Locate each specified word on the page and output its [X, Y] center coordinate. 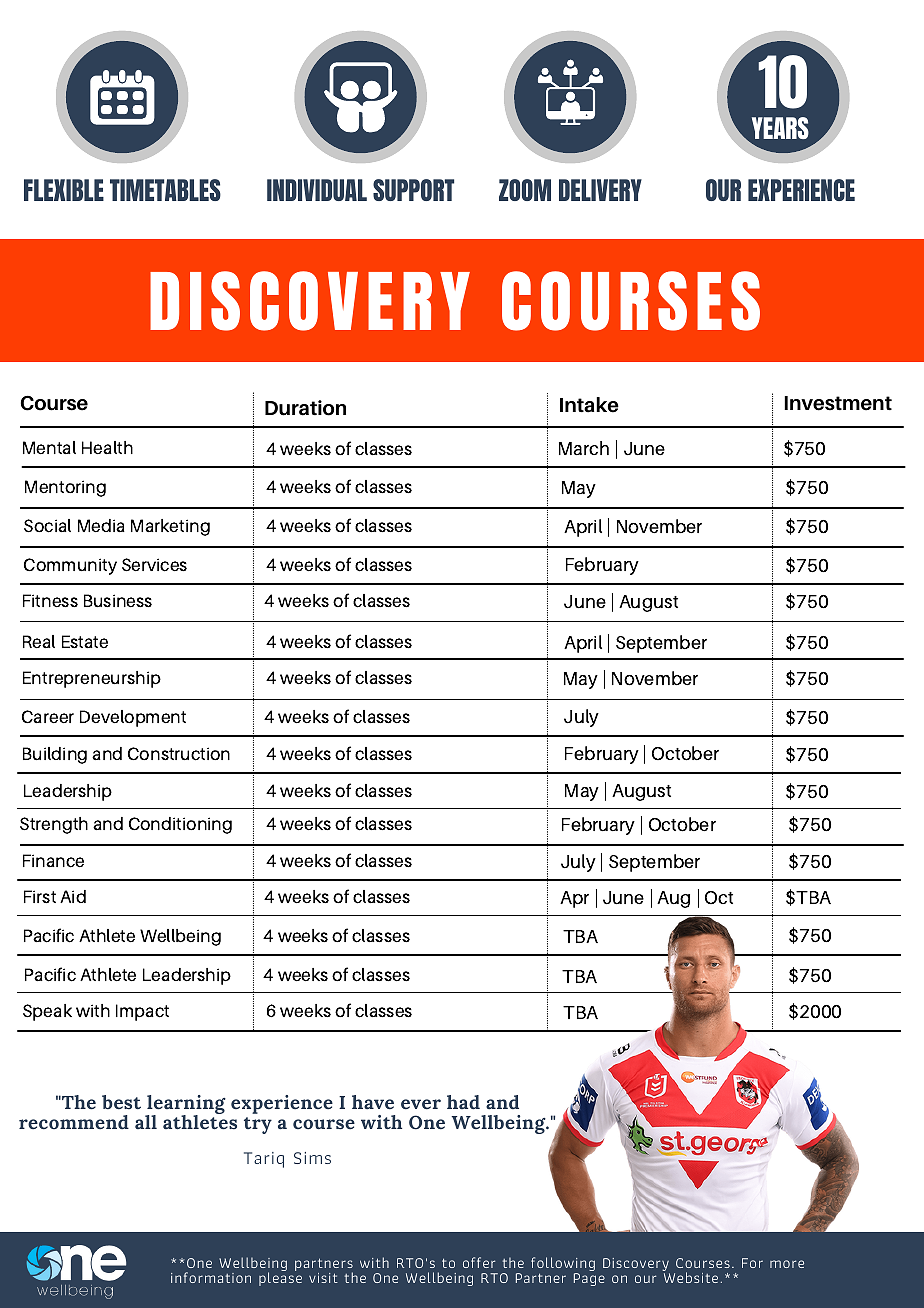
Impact [142, 1012]
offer [479, 1262]
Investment [838, 403]
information [211, 1277]
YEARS [780, 128]
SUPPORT [413, 190]
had [463, 1102]
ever [421, 1104]
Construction [179, 754]
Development [133, 718]
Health [107, 447]
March [584, 448]
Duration [305, 408]
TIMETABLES [165, 190]
